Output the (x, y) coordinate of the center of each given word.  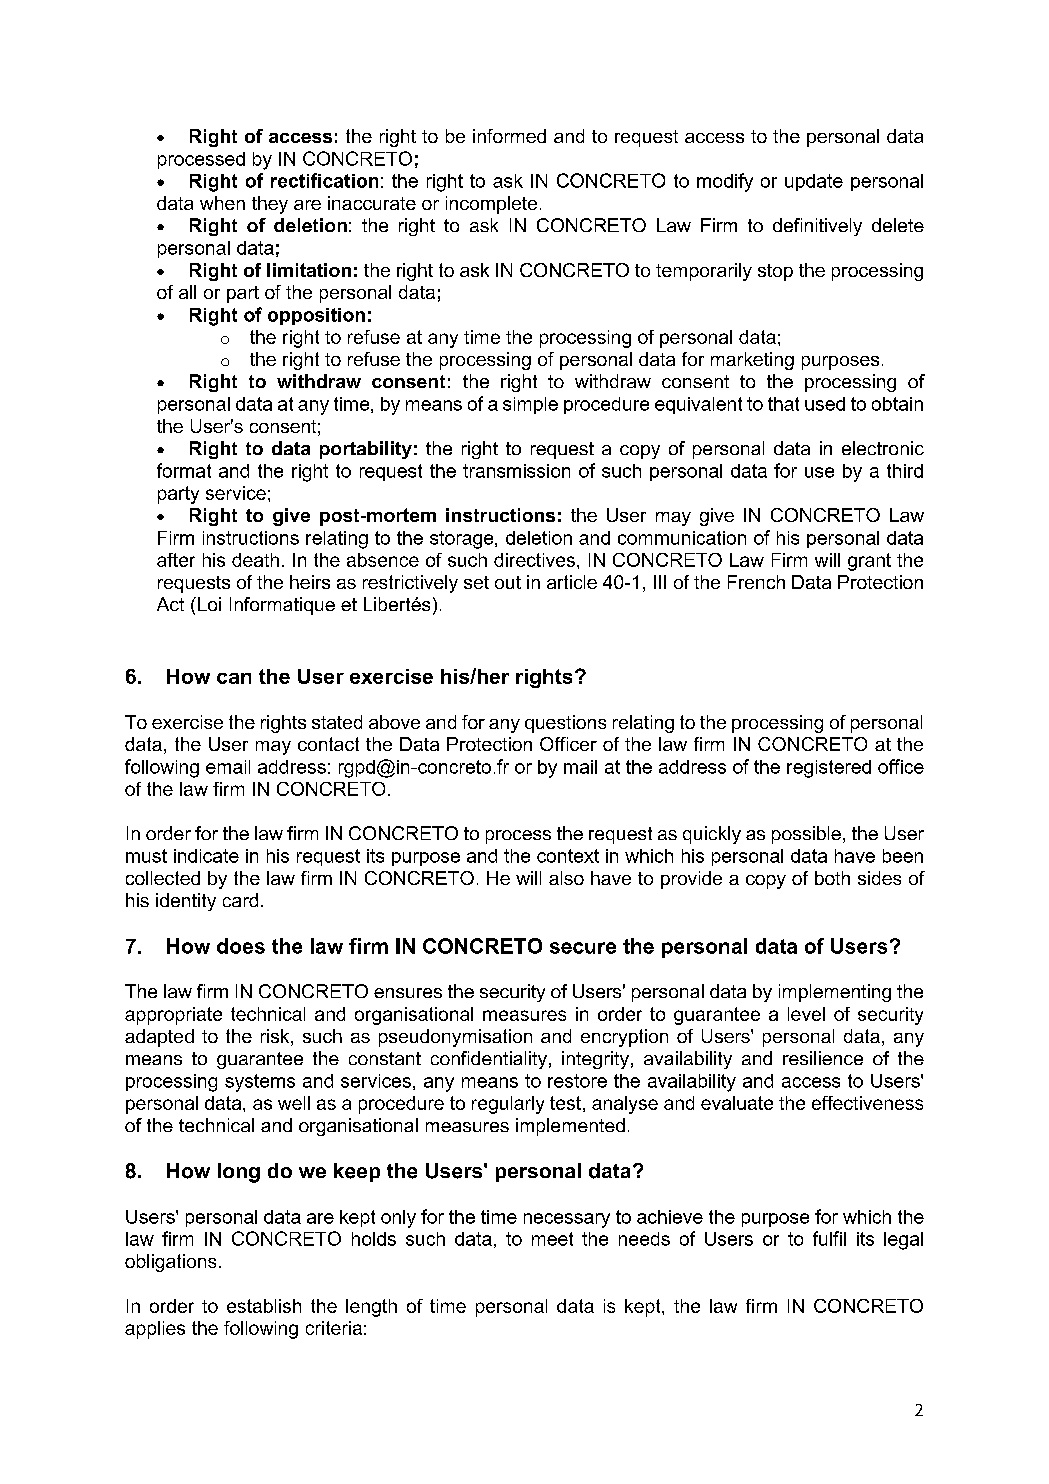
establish (264, 1306)
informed (509, 136)
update (814, 182)
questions (565, 724)
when (222, 203)
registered (829, 769)
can (234, 678)
